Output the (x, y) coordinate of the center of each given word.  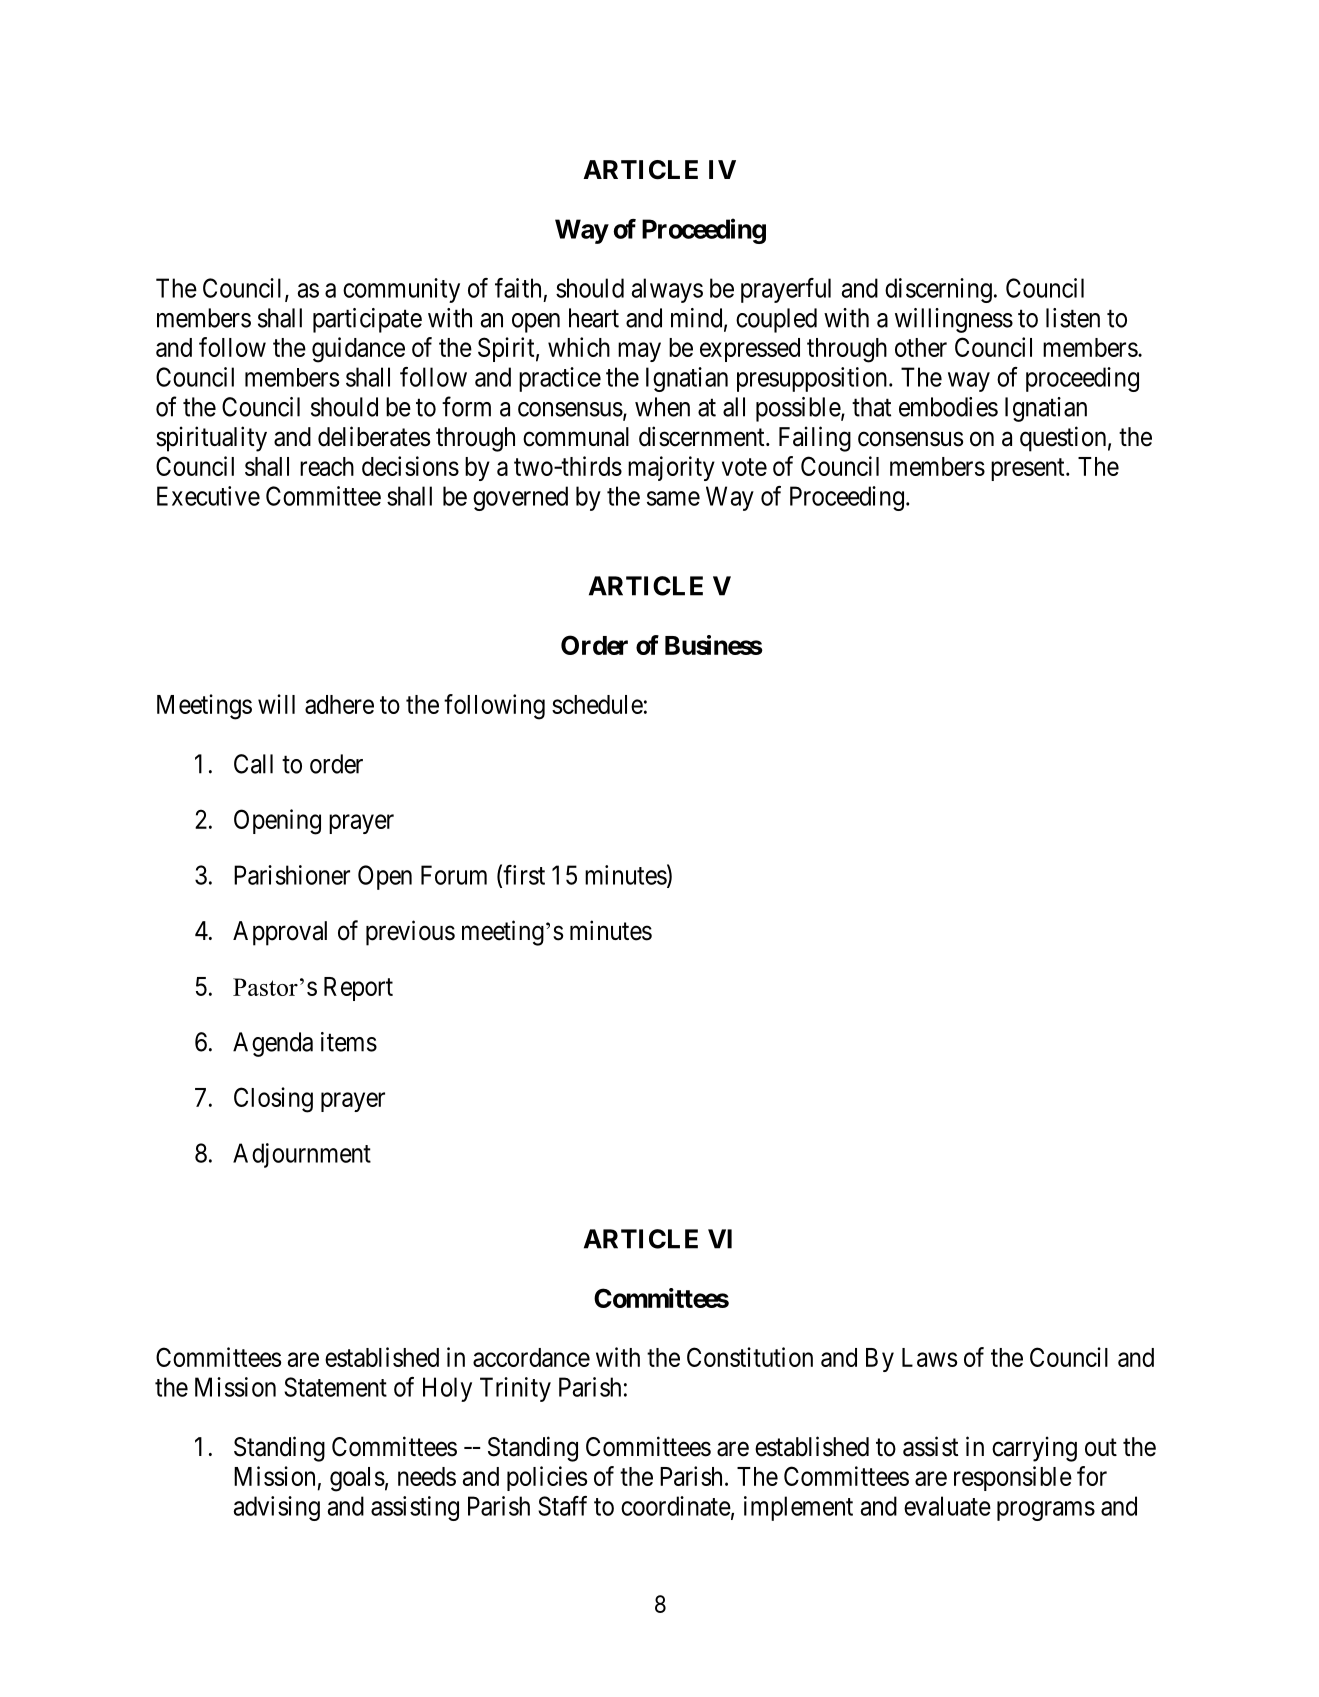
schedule (597, 704)
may (639, 352)
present (1029, 469)
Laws (929, 1357)
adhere (339, 704)
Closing (273, 1100)
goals (357, 1479)
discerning (938, 290)
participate (367, 320)
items (349, 1042)
